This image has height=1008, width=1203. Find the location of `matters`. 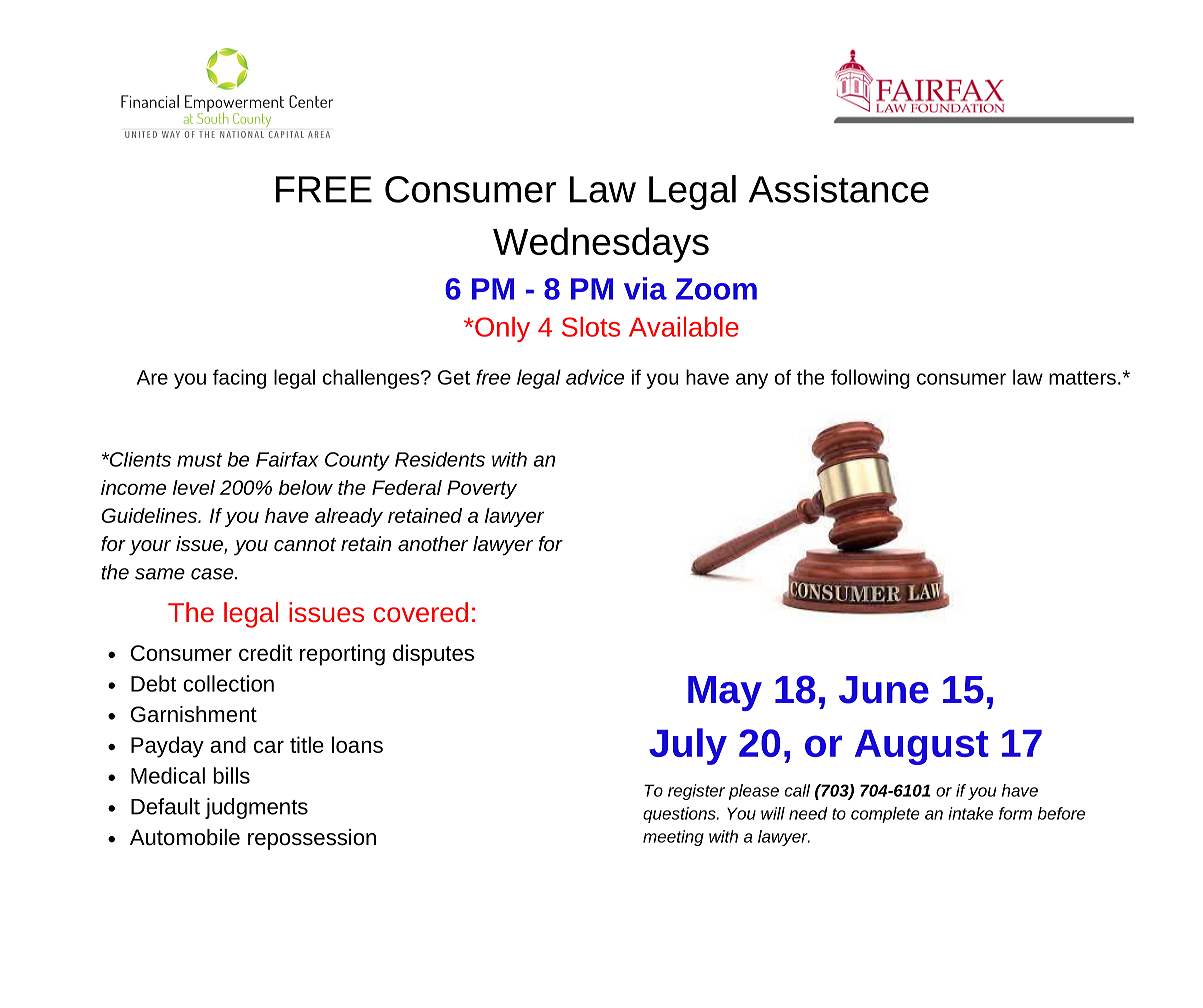

matters is located at coordinates (1082, 378).
